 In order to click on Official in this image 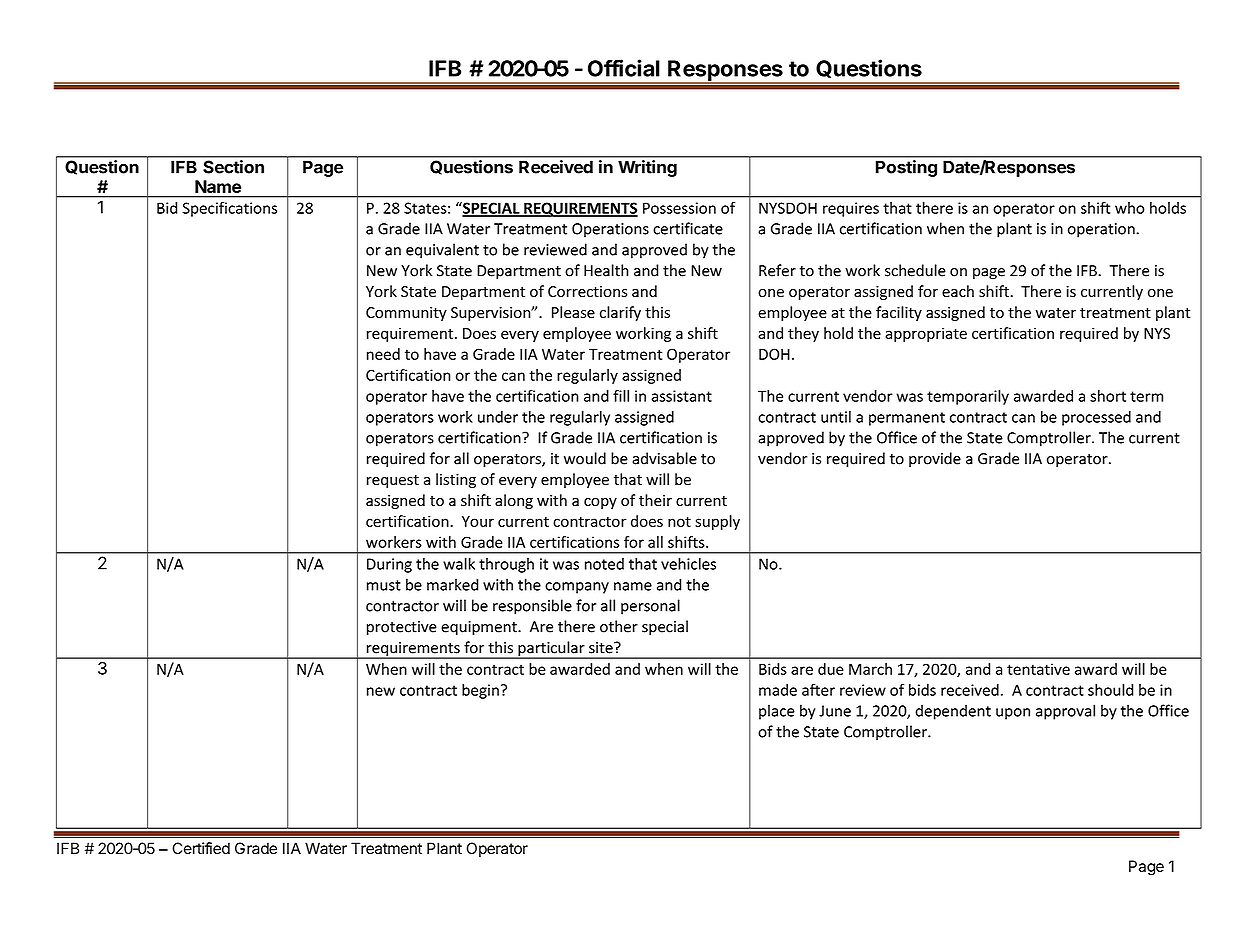, I will do `click(624, 68)`.
